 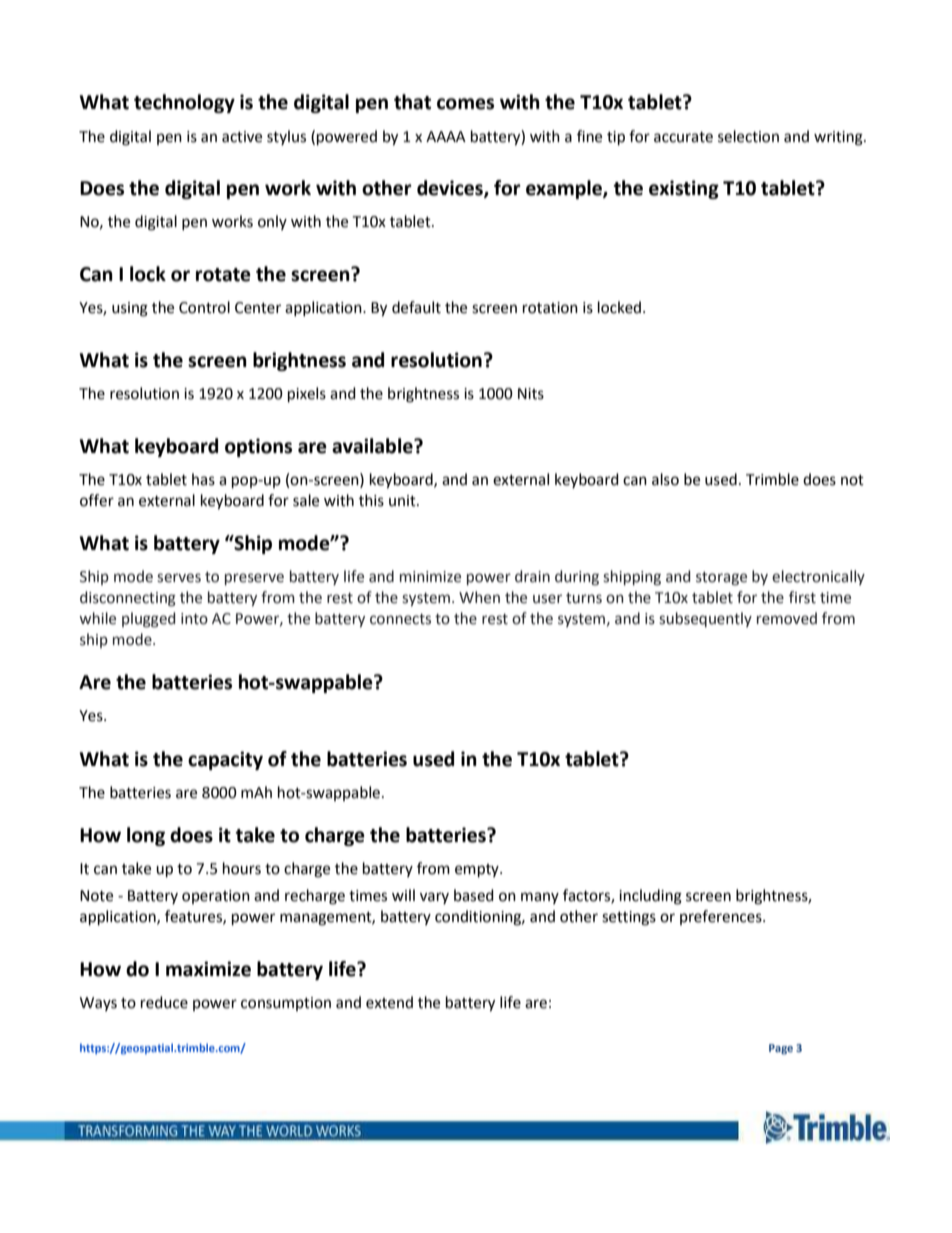 What do you see at coordinates (225, 760) in the screenshot?
I see `capacity` at bounding box center [225, 760].
